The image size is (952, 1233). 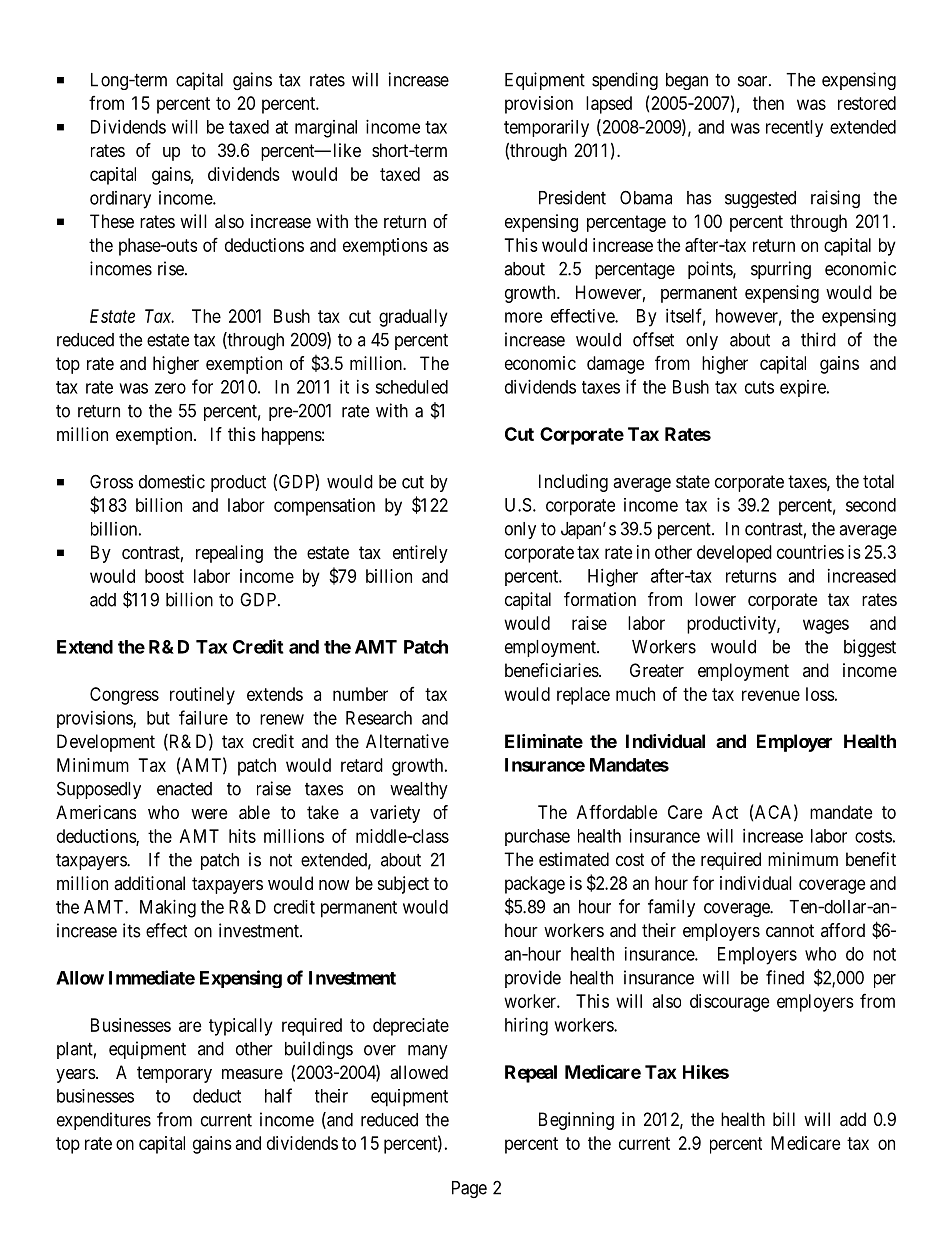 I want to click on beneficiaries, so click(x=552, y=670).
